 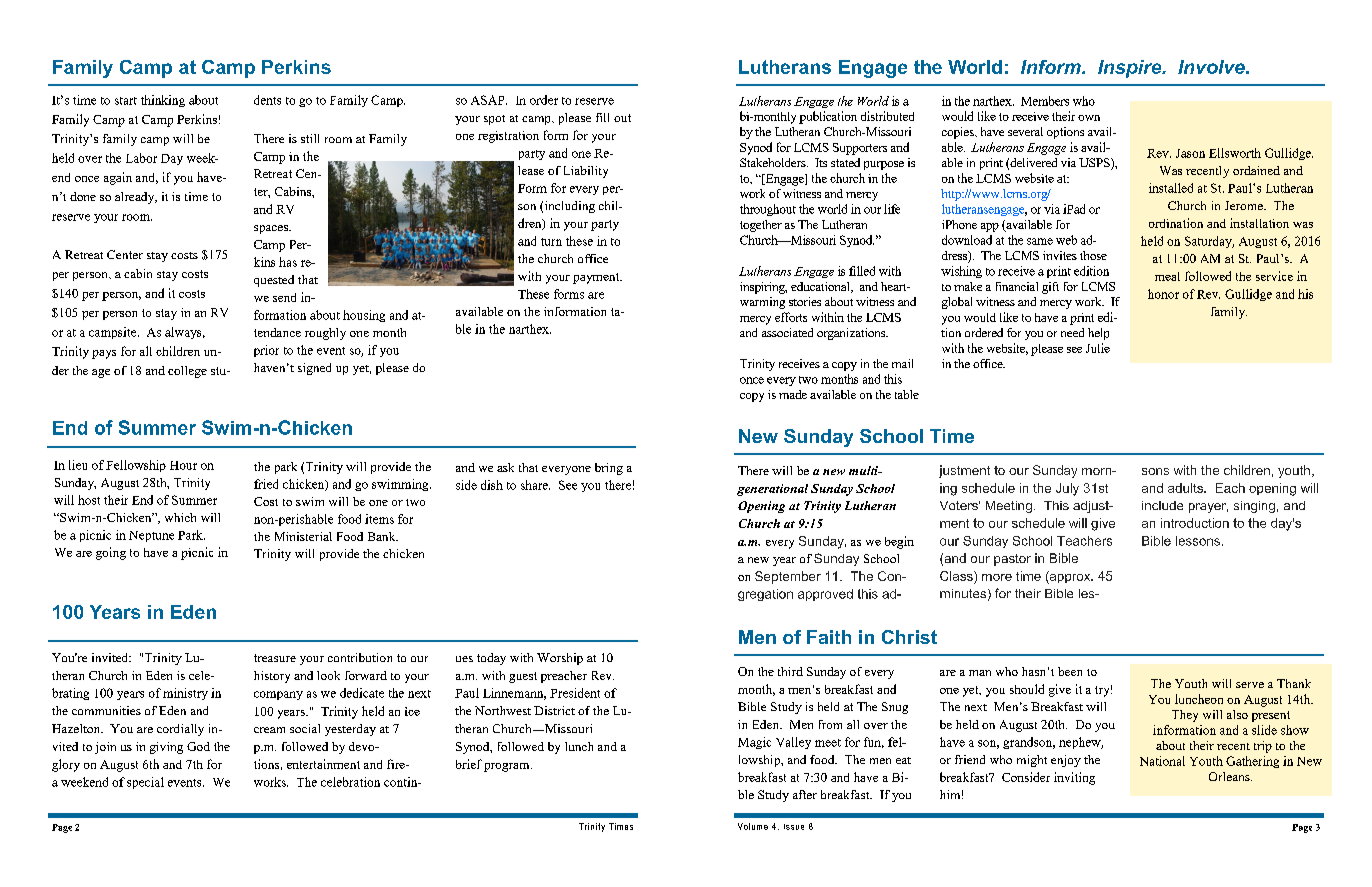 What do you see at coordinates (187, 372) in the screenshot?
I see `college` at bounding box center [187, 372].
